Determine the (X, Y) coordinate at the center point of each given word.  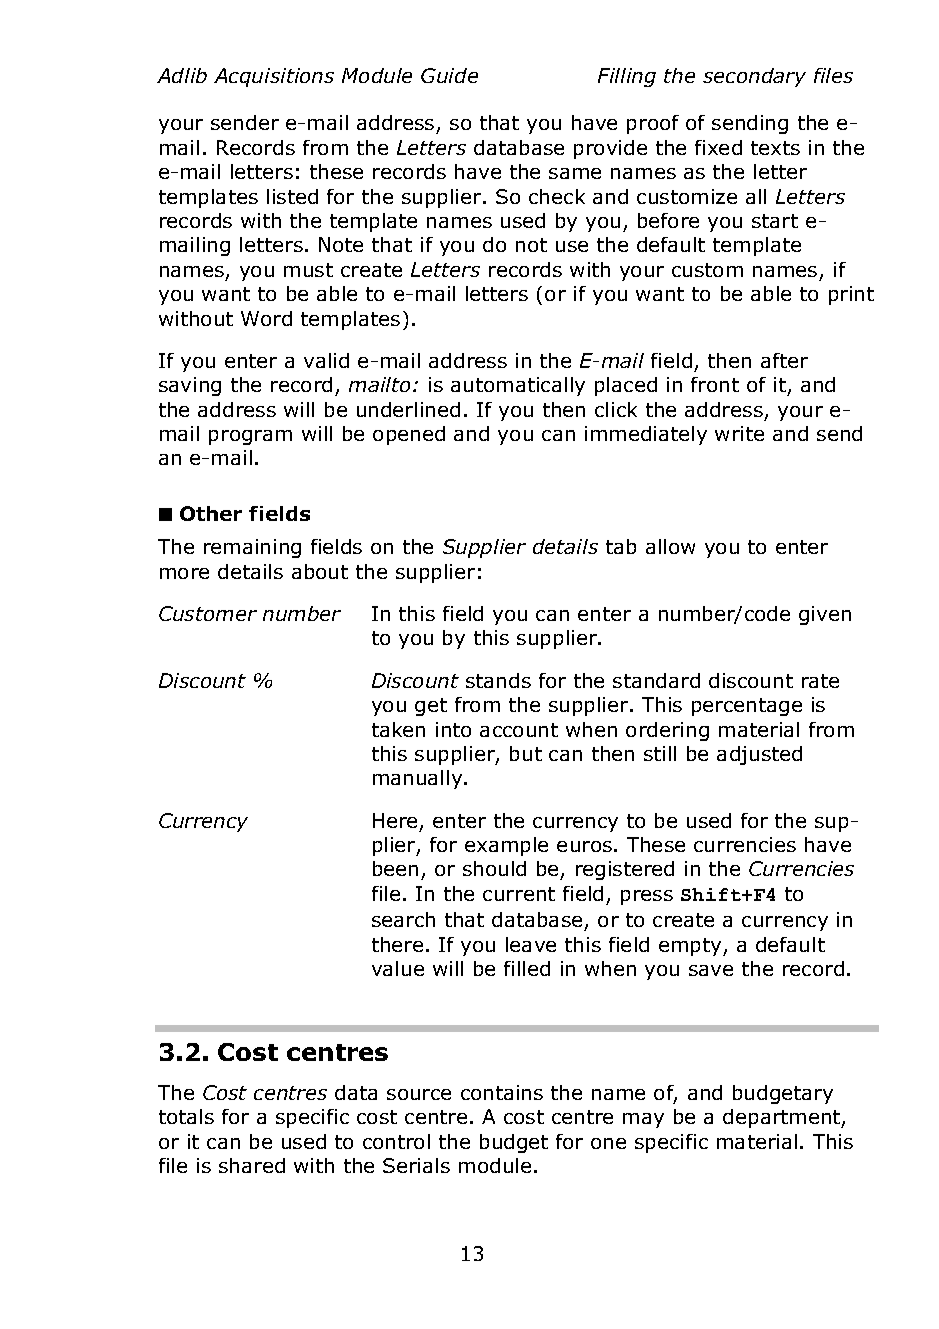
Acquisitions (274, 77)
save (711, 970)
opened (409, 435)
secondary (754, 77)
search (403, 919)
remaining (252, 548)
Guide (449, 75)
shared (252, 1165)
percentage (747, 707)
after (784, 360)
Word (266, 318)
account (519, 730)
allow (670, 546)
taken (398, 729)
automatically (518, 386)
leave (531, 944)
